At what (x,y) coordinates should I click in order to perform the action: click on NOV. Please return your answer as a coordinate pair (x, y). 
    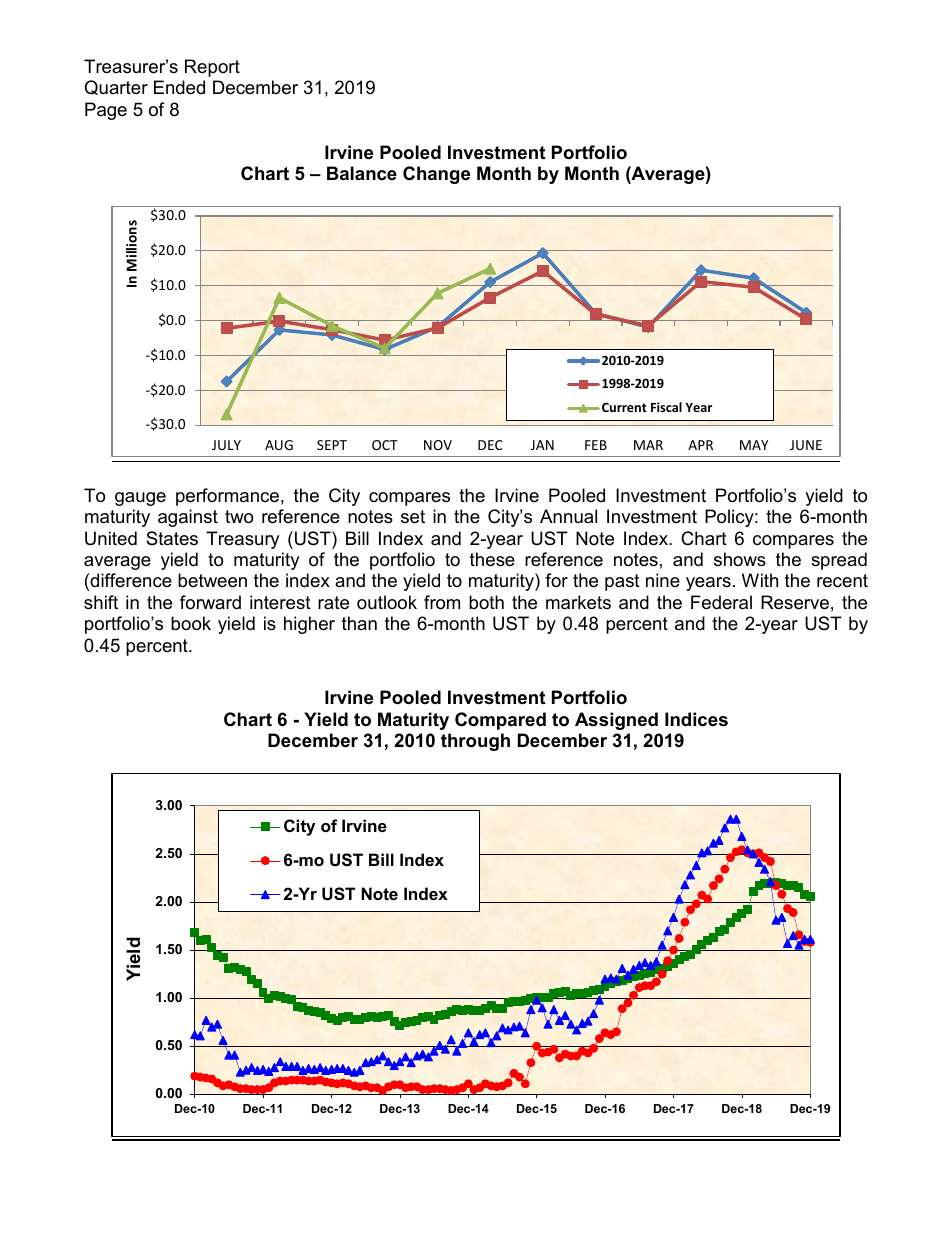
    Looking at the image, I should click on (438, 445).
